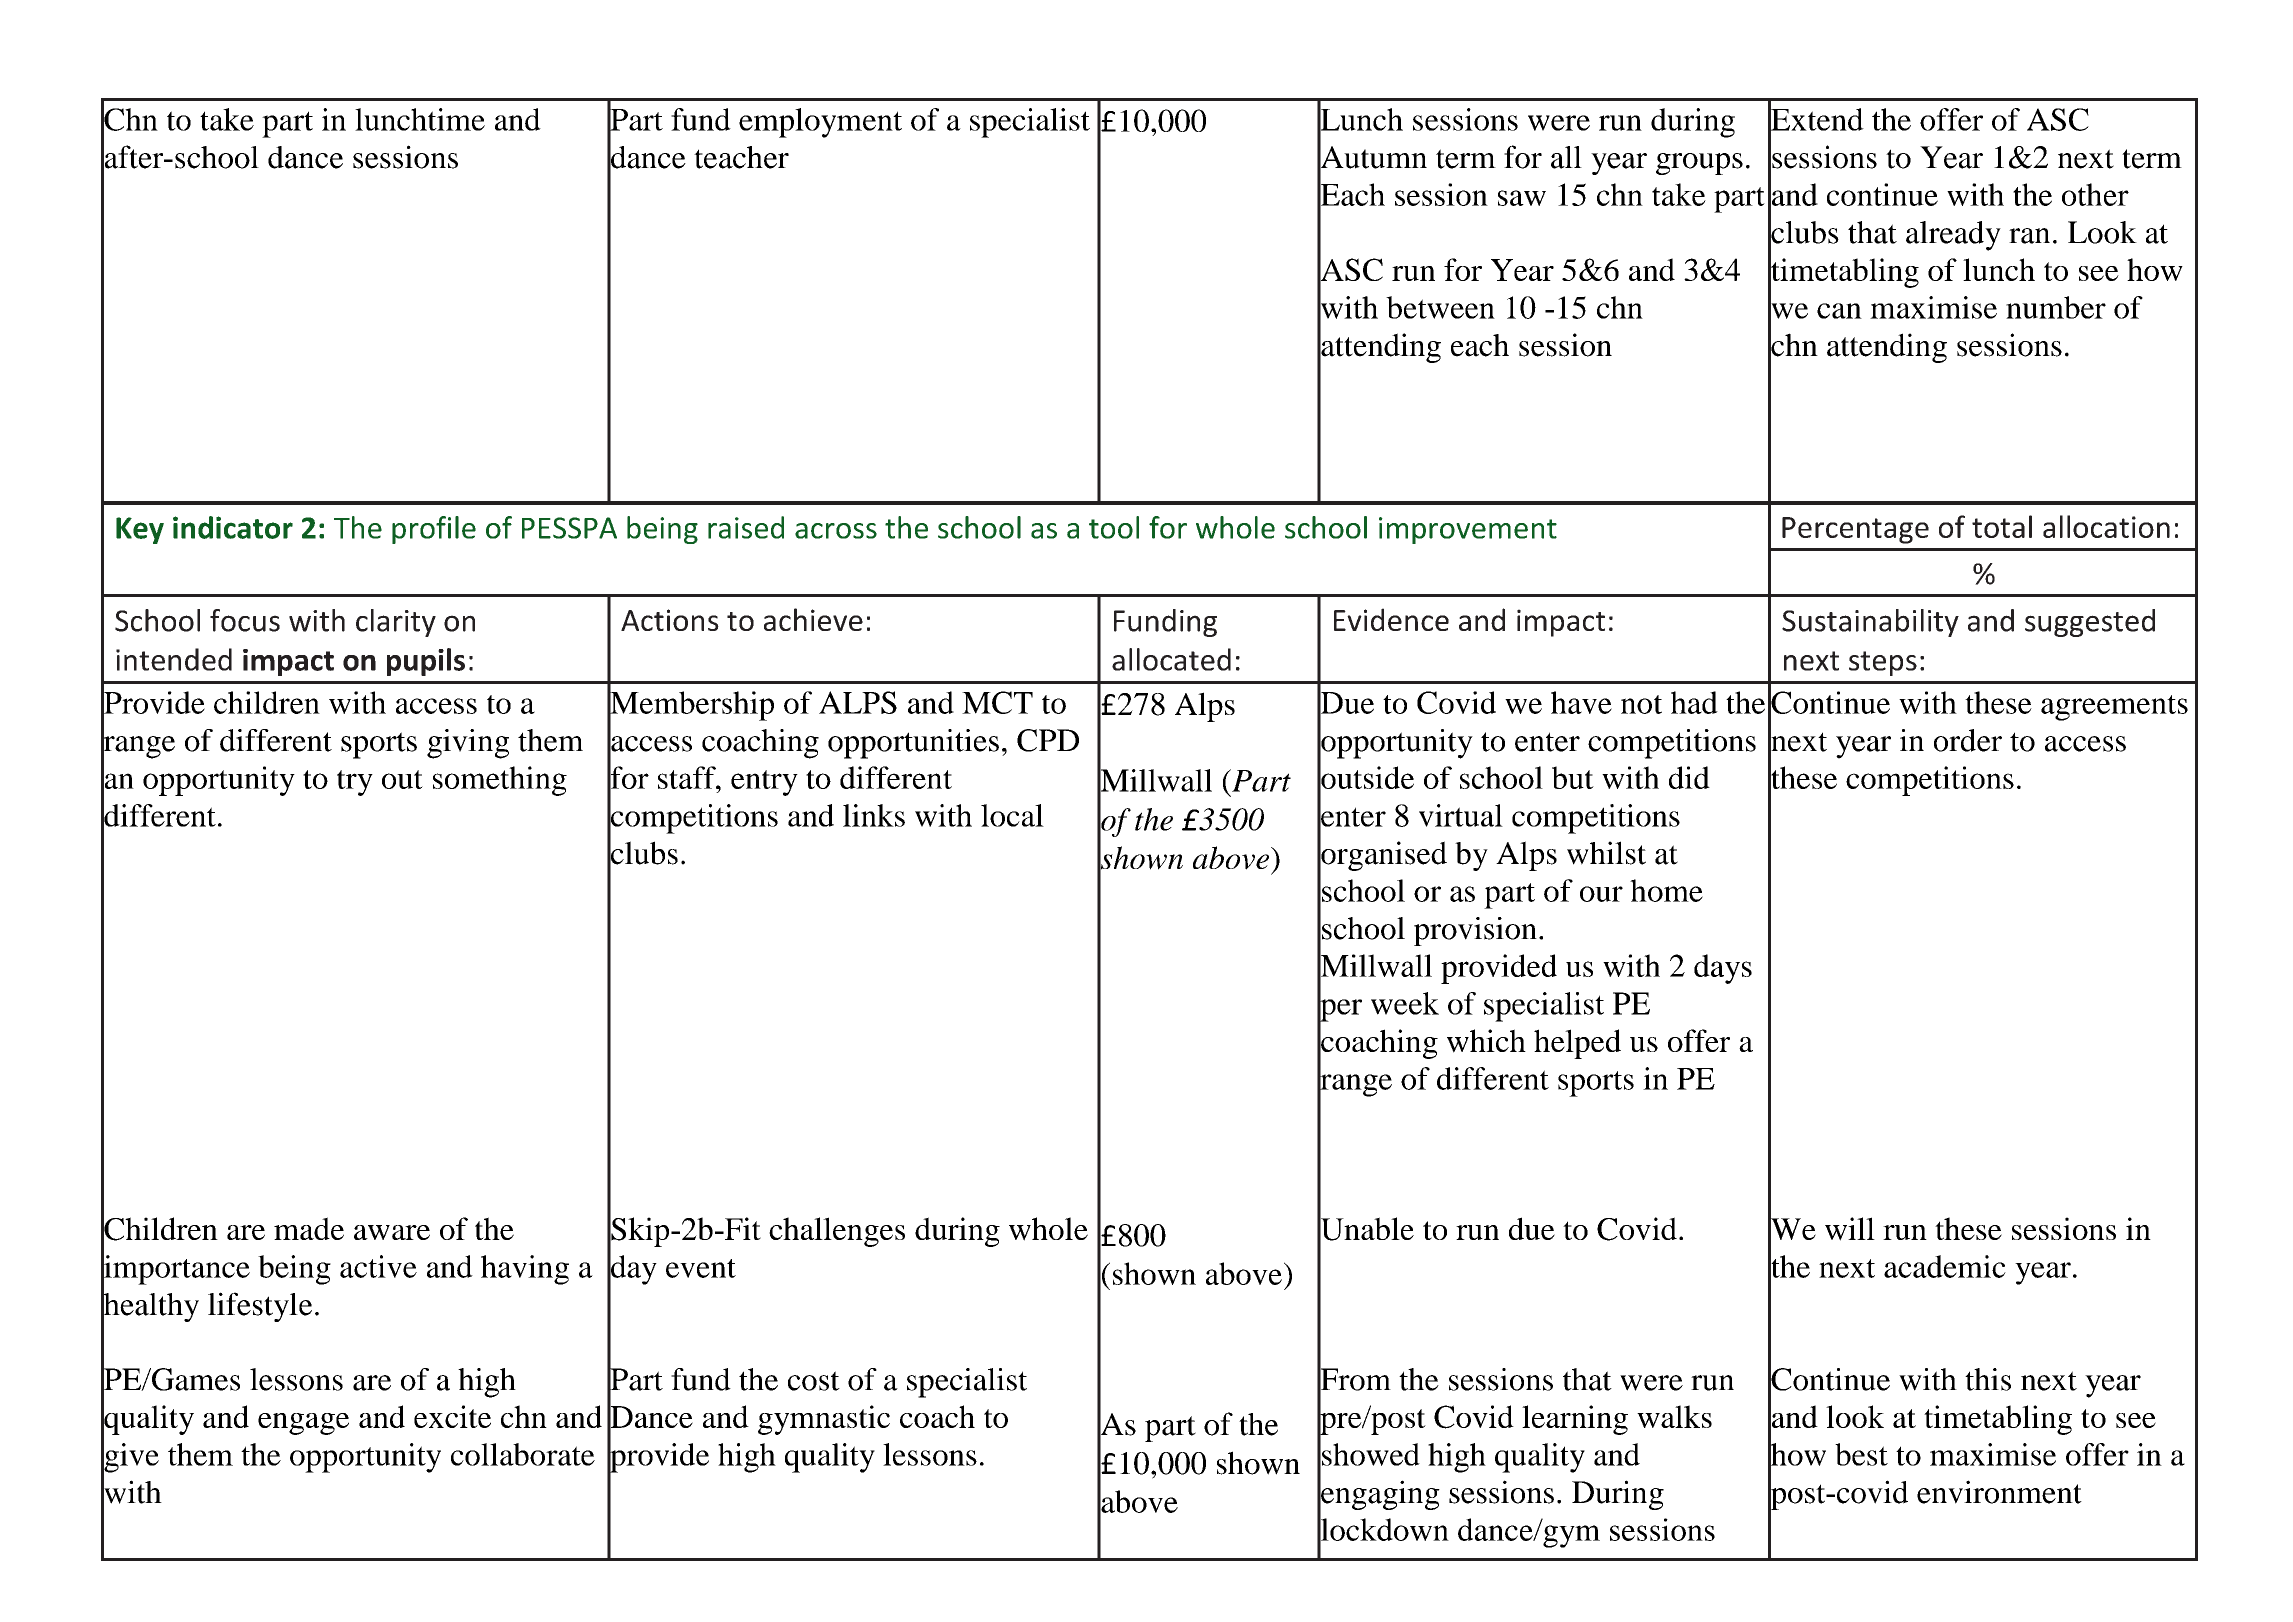 Image resolution: width=2293 pixels, height=1622 pixels. What do you see at coordinates (303, 1424) in the screenshot?
I see `engage` at bounding box center [303, 1424].
